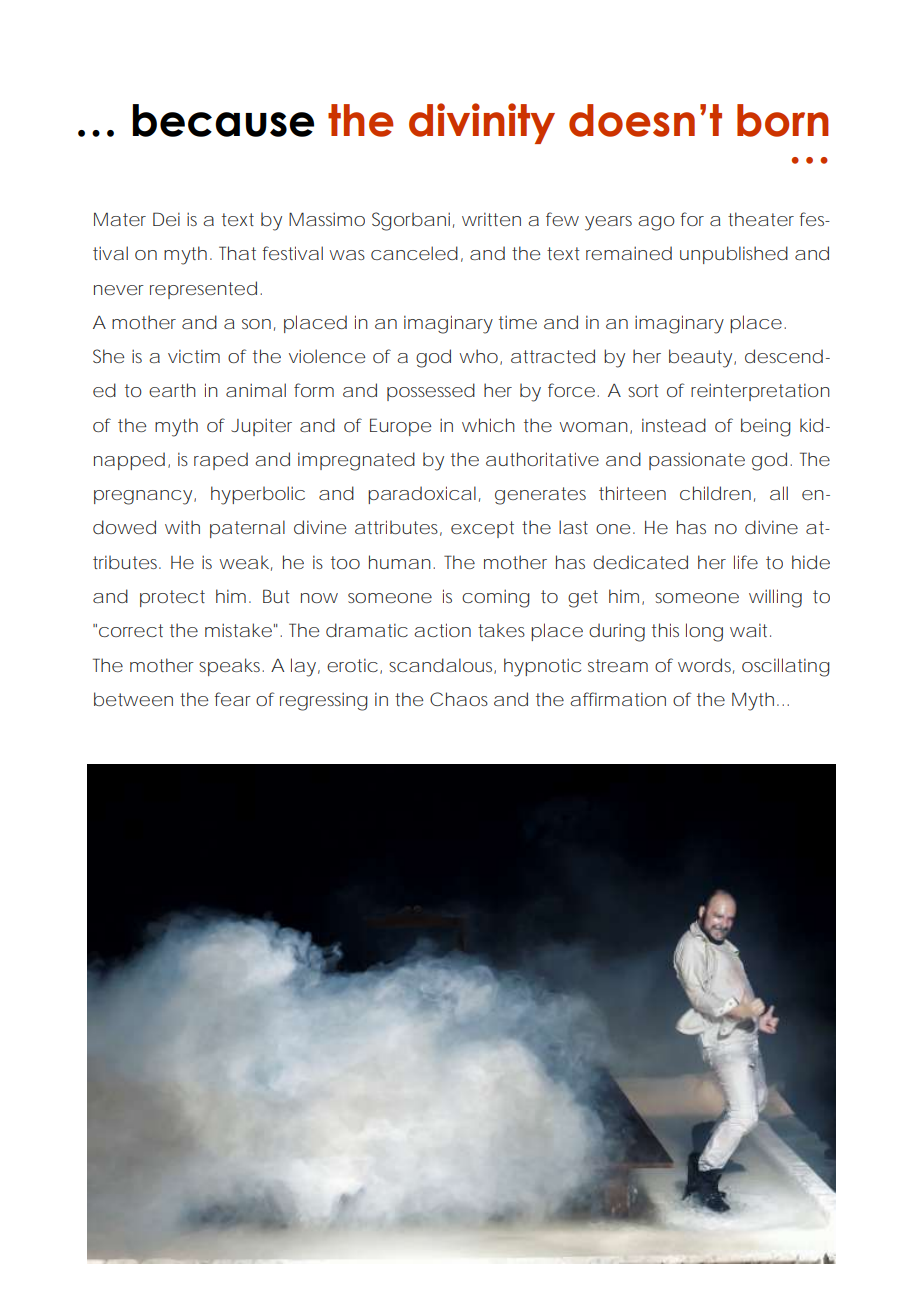 This screenshot has height=1308, width=924. What do you see at coordinates (143, 497) in the screenshot?
I see `pregnancy` at bounding box center [143, 497].
